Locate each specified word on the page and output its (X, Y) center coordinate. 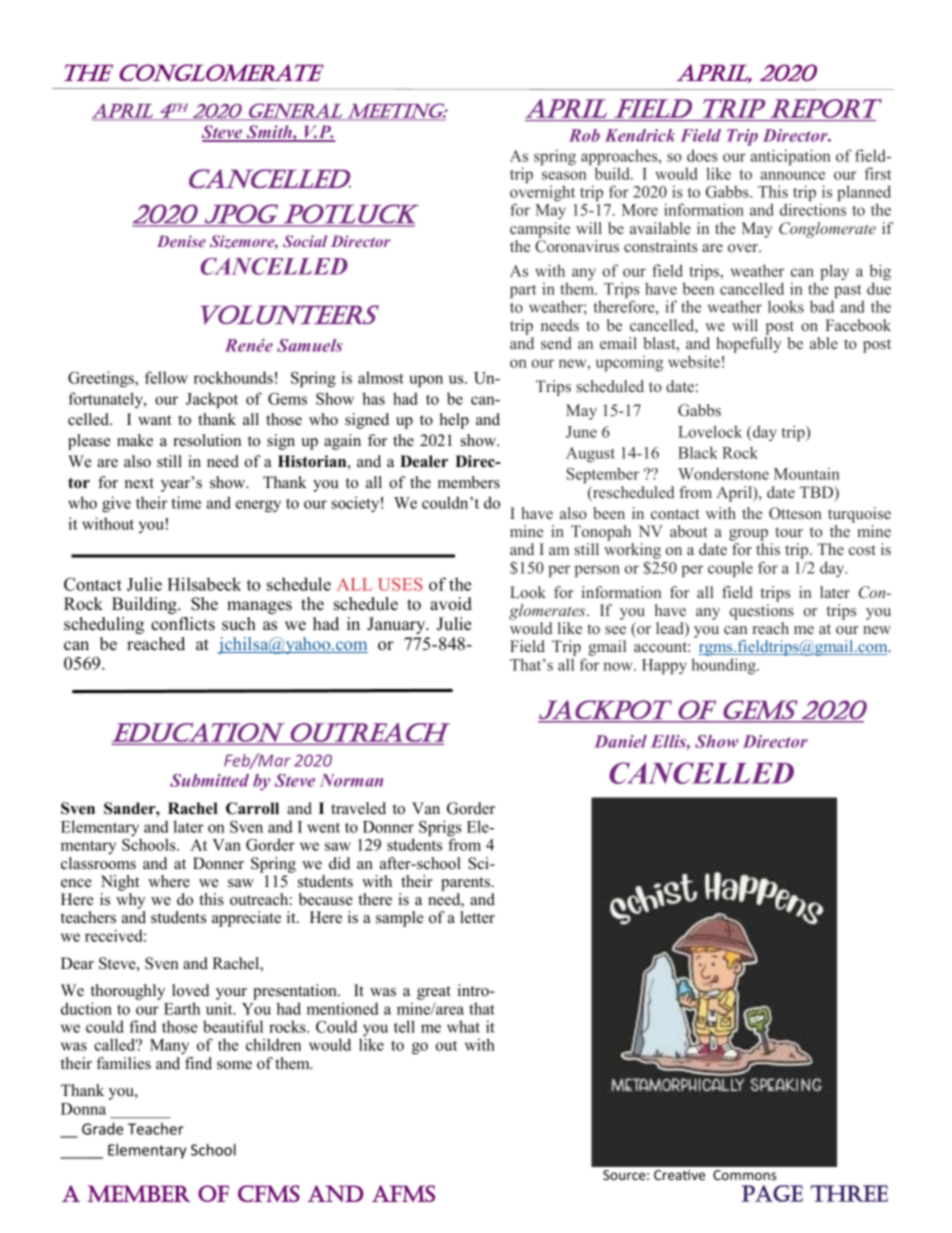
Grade (103, 1129)
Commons (744, 1175)
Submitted (209, 780)
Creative (679, 1175)
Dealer (424, 461)
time (186, 502)
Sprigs (440, 829)
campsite (540, 230)
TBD (818, 493)
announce (792, 175)
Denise (181, 241)
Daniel (620, 741)
